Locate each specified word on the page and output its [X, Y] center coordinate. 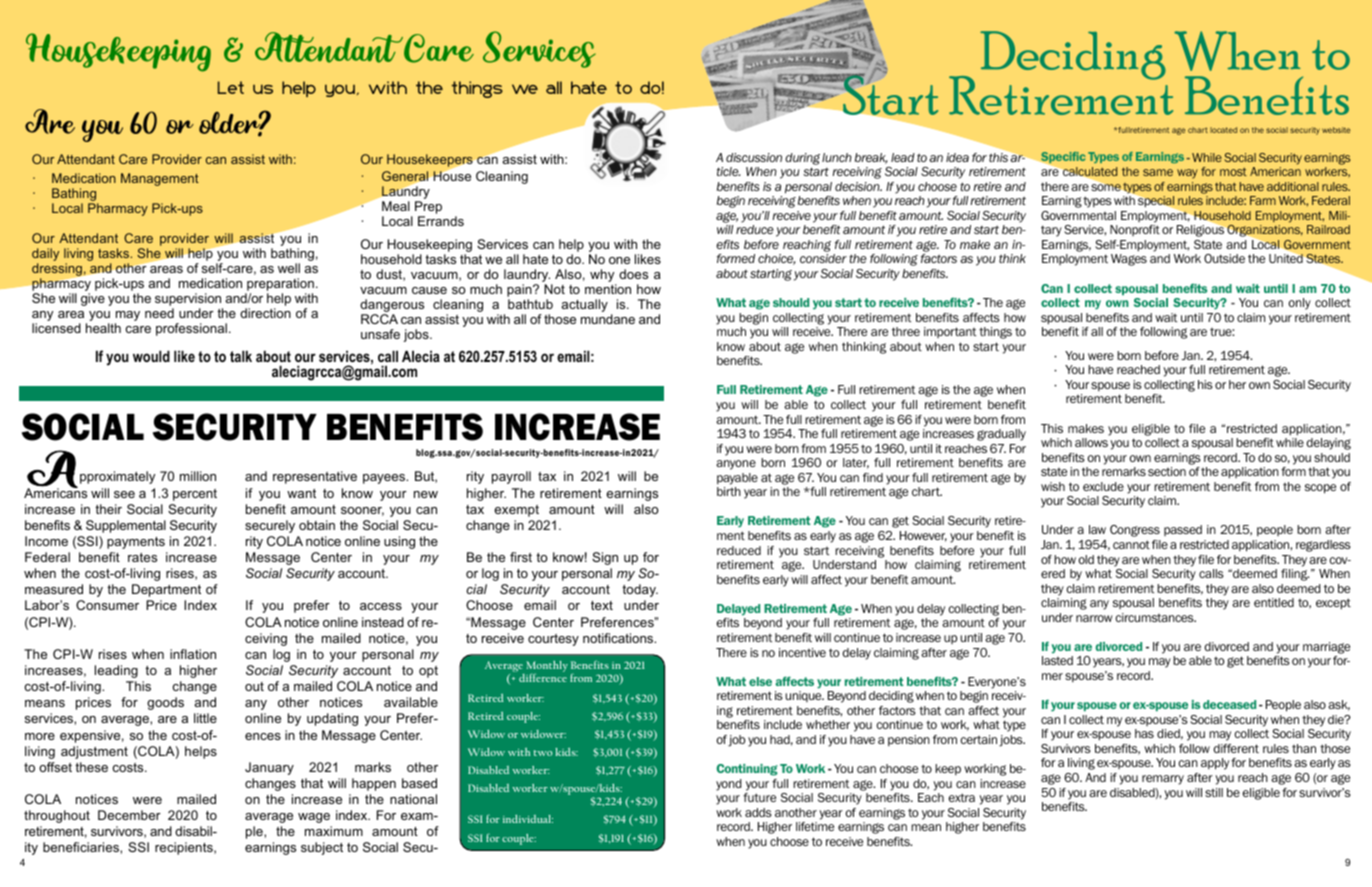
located [1223, 130]
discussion [754, 157]
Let [231, 87]
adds [758, 812]
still [1214, 792]
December [129, 815]
